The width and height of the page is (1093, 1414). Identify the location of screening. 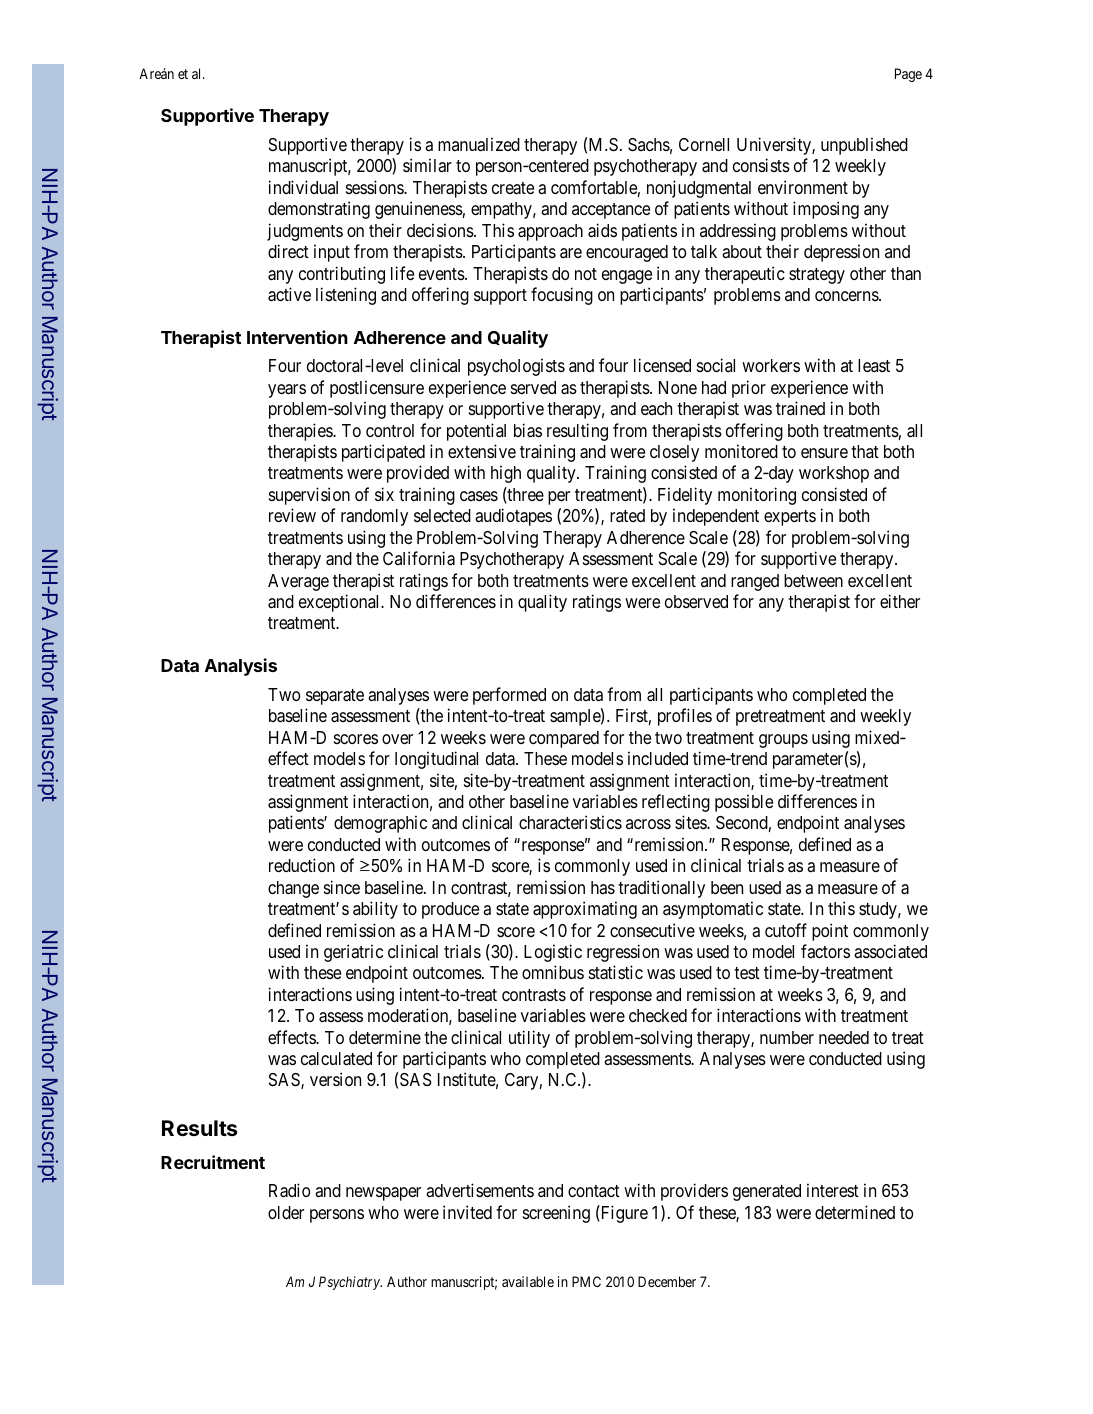
(556, 1214).
